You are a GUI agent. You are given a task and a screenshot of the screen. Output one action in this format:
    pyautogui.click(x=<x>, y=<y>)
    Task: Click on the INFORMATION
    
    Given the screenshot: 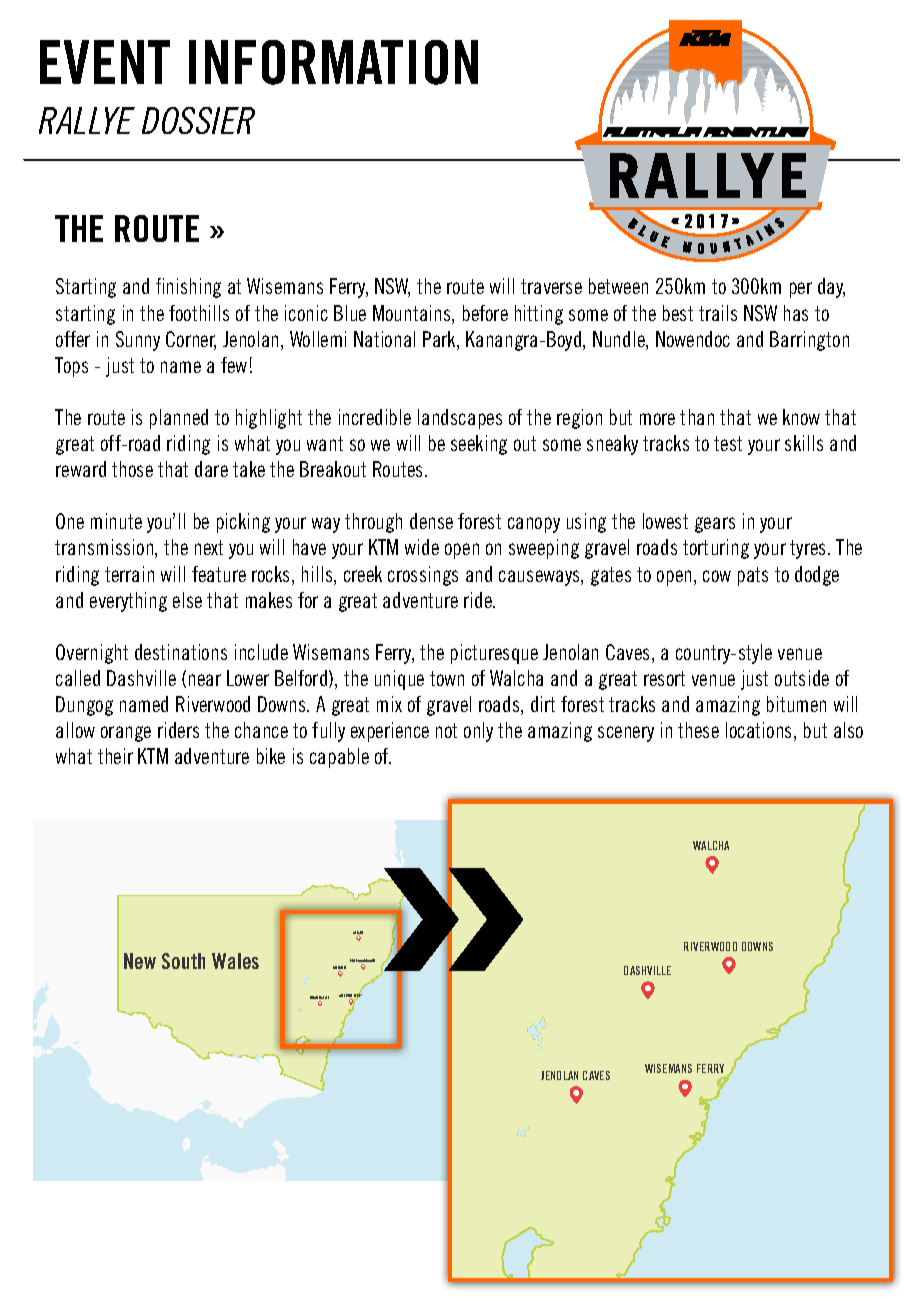 What is the action you would take?
    pyautogui.click(x=333, y=62)
